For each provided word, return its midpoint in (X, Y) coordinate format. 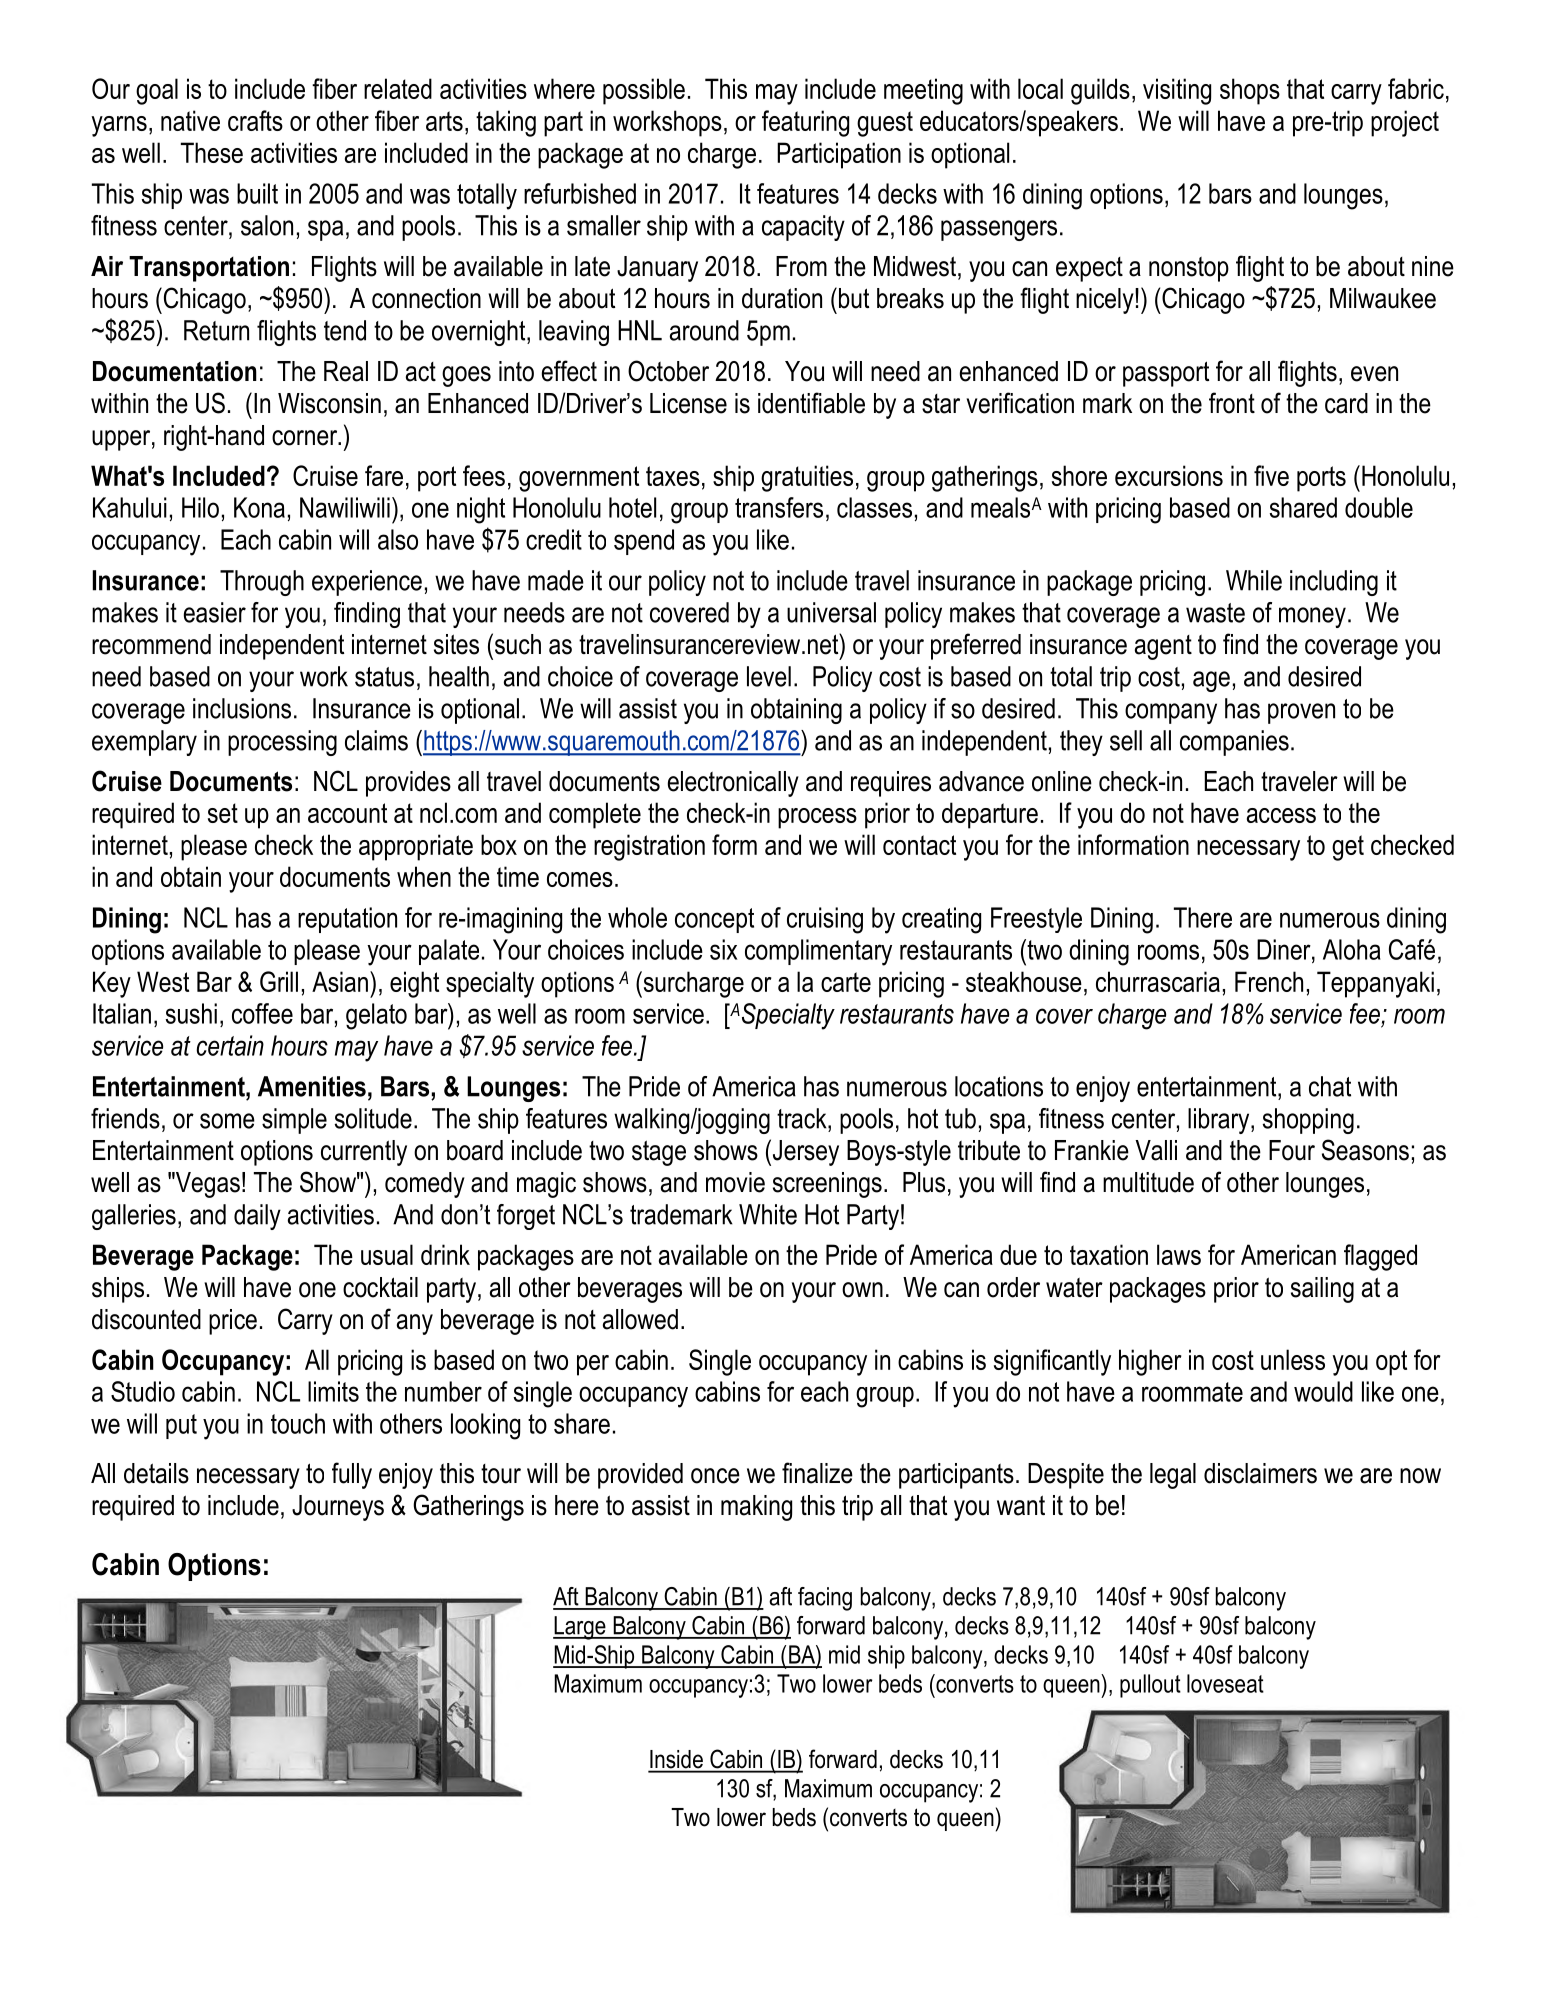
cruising (825, 920)
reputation (347, 920)
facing (825, 1599)
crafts (255, 120)
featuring (805, 123)
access (1281, 815)
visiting (1177, 91)
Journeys (338, 1508)
